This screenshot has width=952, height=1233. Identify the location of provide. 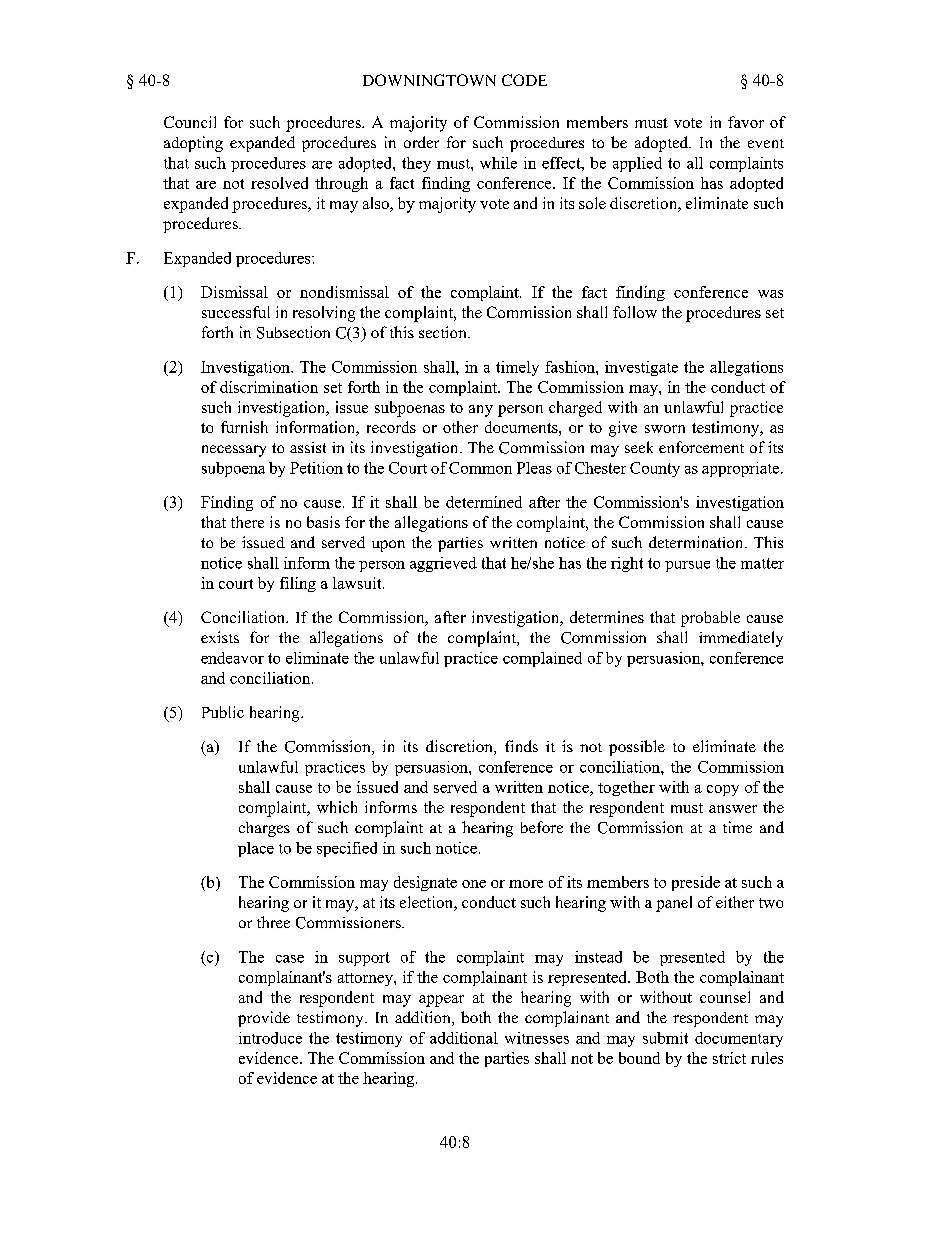
(264, 1019).
